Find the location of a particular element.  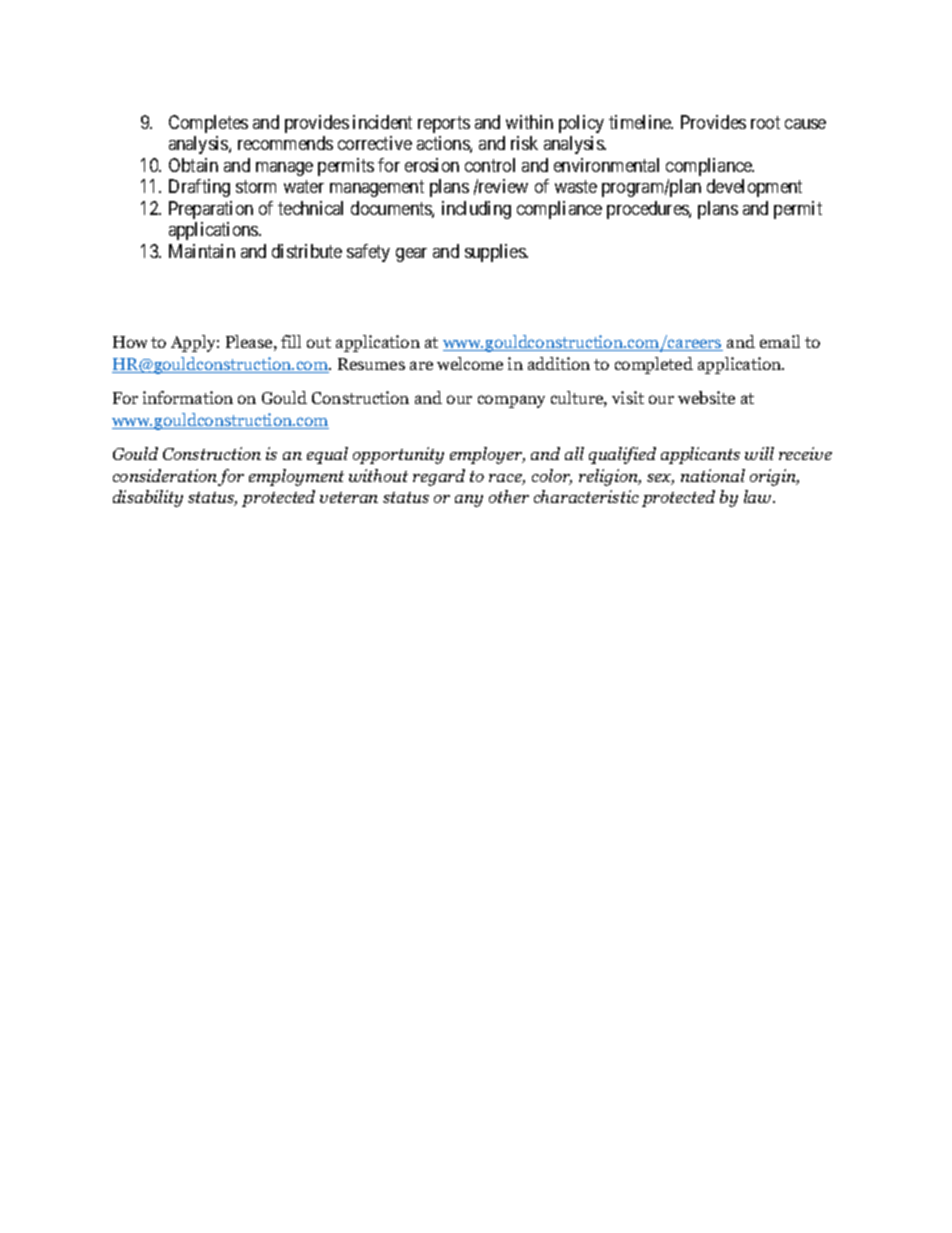

reports is located at coordinates (444, 124).
